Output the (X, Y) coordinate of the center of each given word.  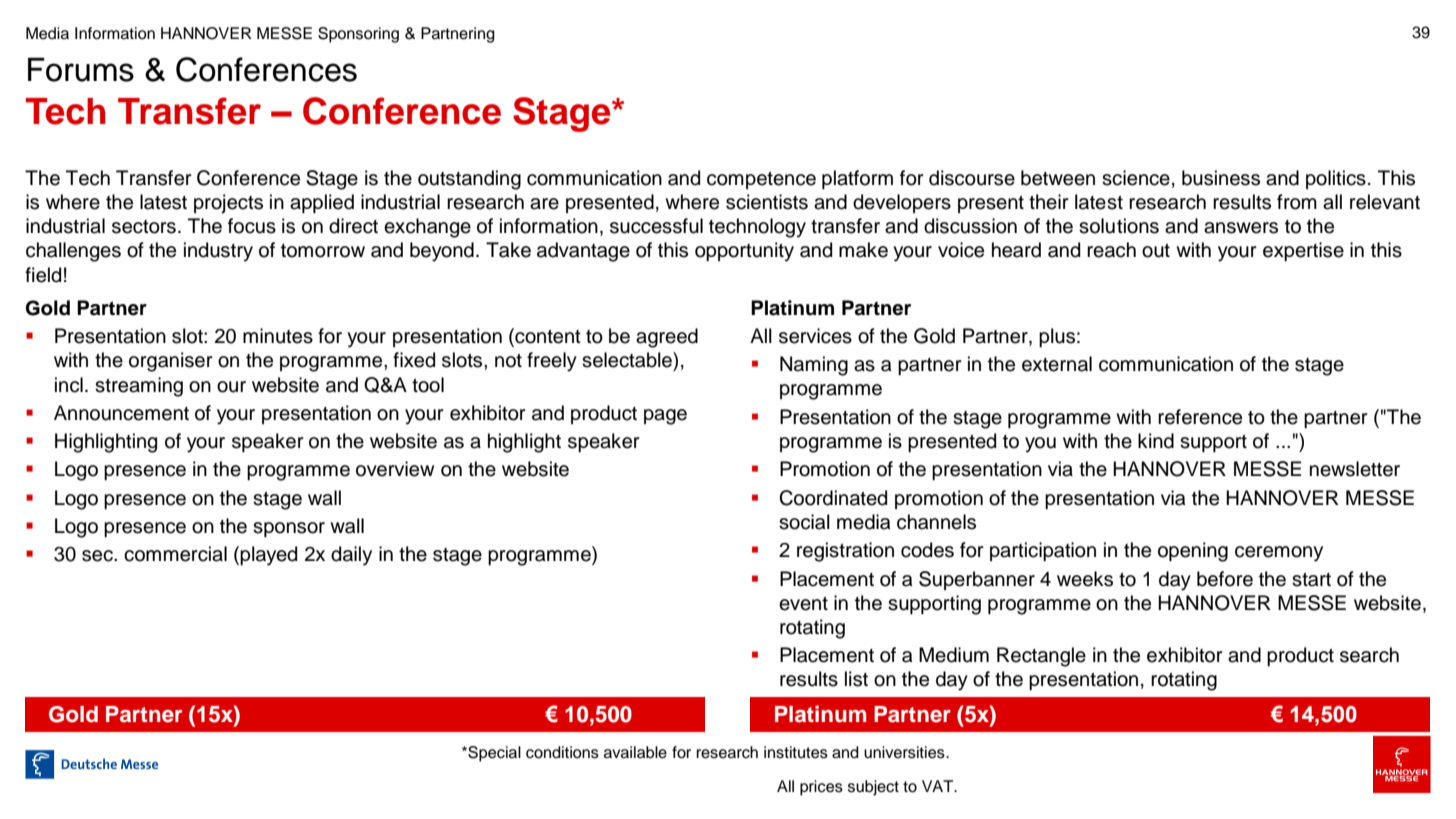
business (1221, 178)
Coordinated (833, 498)
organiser (171, 362)
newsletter (1355, 469)
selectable (628, 360)
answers (1241, 228)
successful (656, 226)
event (803, 604)
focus (252, 226)
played (269, 556)
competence (761, 180)
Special (493, 754)
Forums (81, 70)
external (1057, 364)
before (1225, 579)
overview (395, 469)
